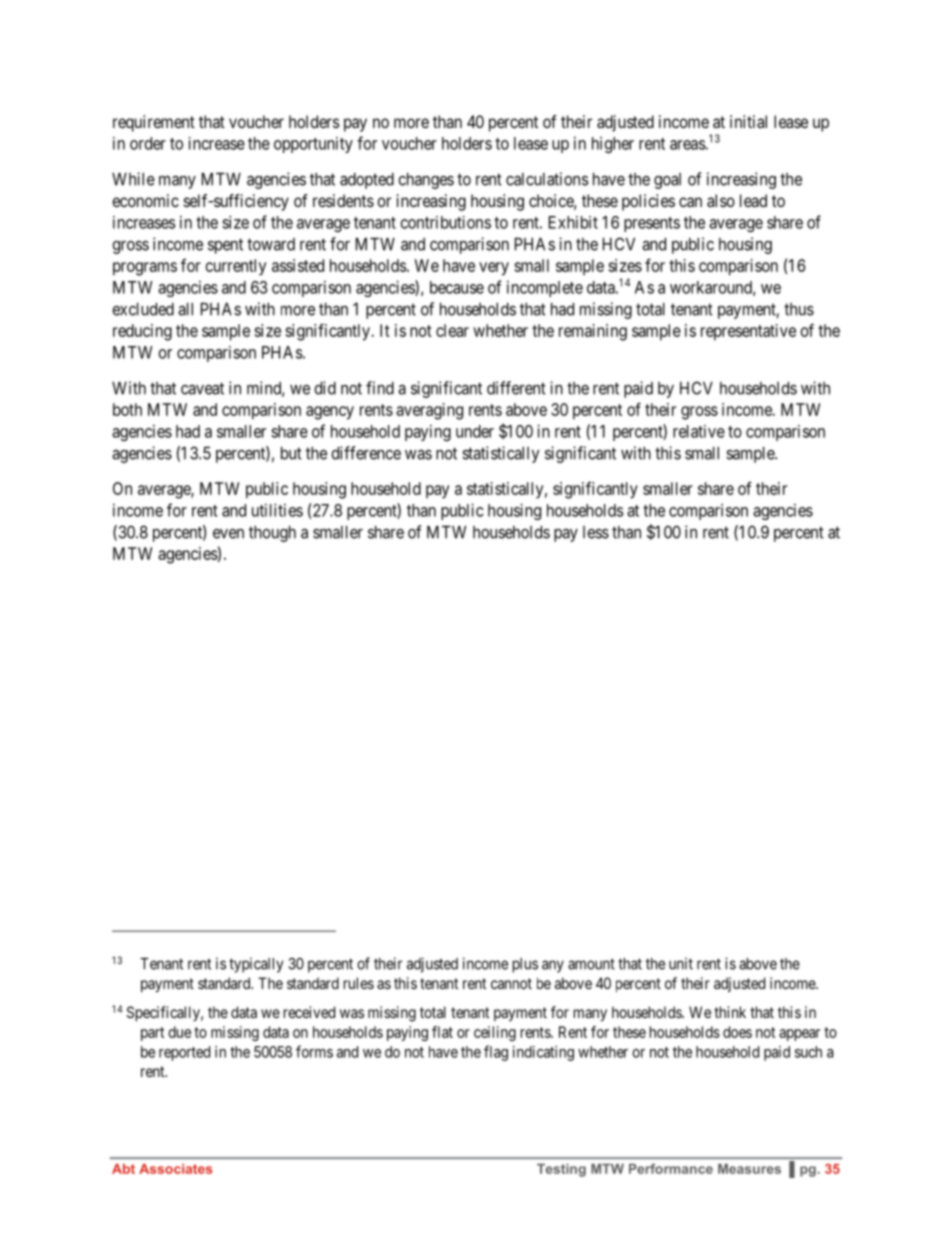 The height and width of the screenshot is (1233, 952). Describe the element at coordinates (426, 181) in the screenshot. I see `changes` at that location.
